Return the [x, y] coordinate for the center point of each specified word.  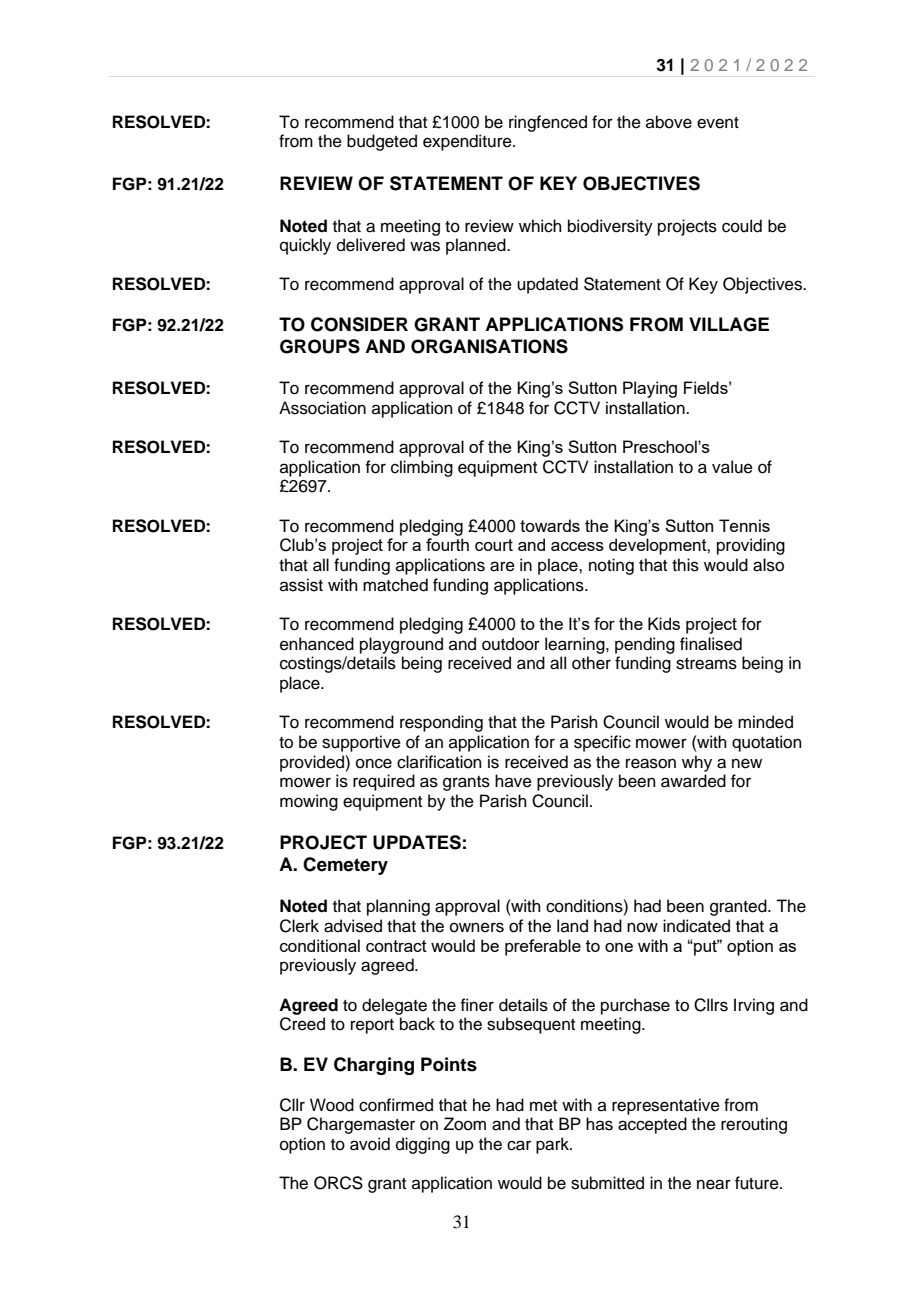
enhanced [317, 644]
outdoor [511, 644]
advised [353, 926]
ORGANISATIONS [489, 346]
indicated [696, 926]
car [519, 1145]
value [732, 467]
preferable [543, 947]
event [718, 123]
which [540, 226]
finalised [711, 644]
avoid [370, 1144]
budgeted [382, 142]
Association [322, 408]
